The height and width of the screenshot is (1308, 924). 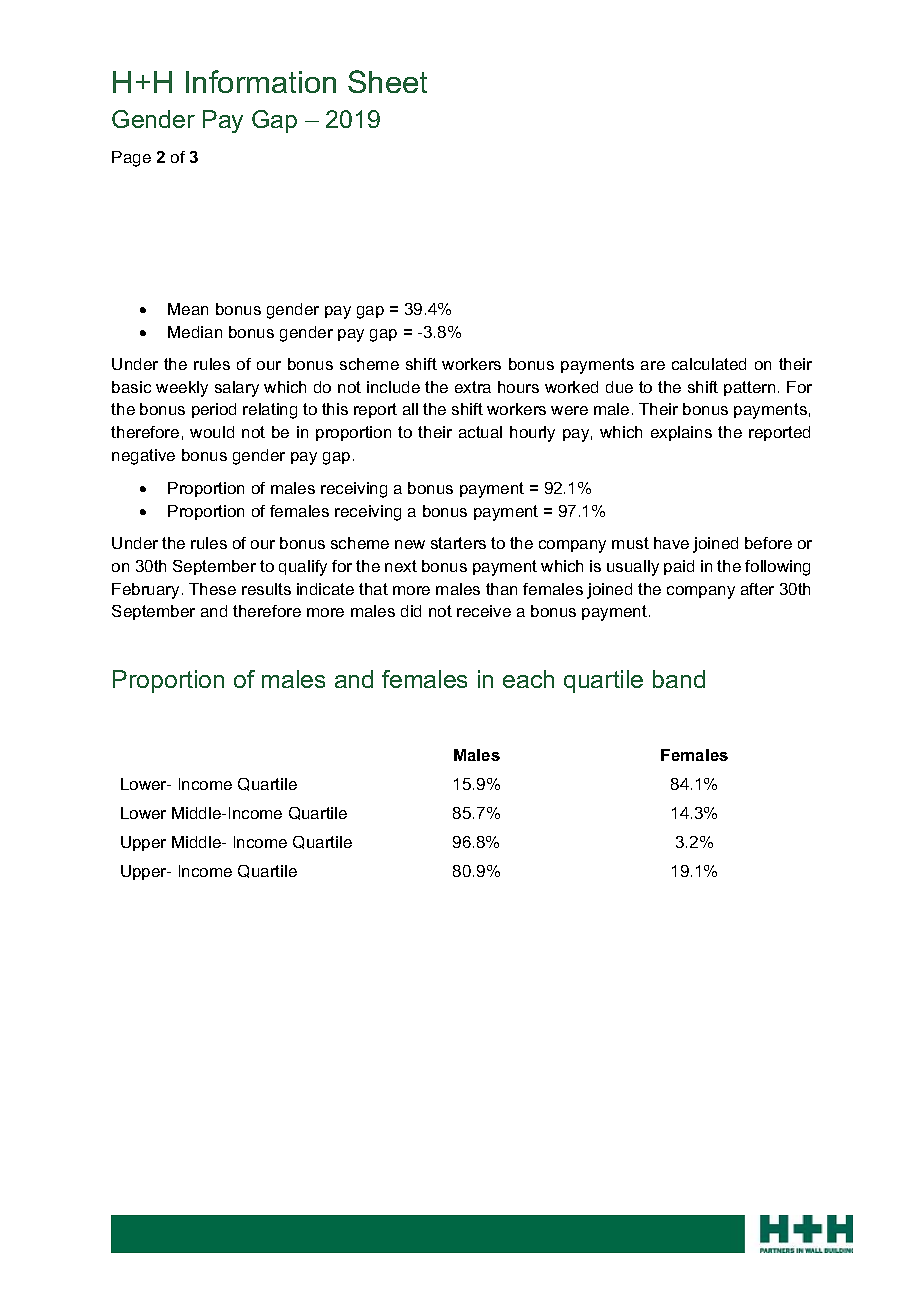 What do you see at coordinates (679, 679) in the screenshot?
I see `band` at bounding box center [679, 679].
